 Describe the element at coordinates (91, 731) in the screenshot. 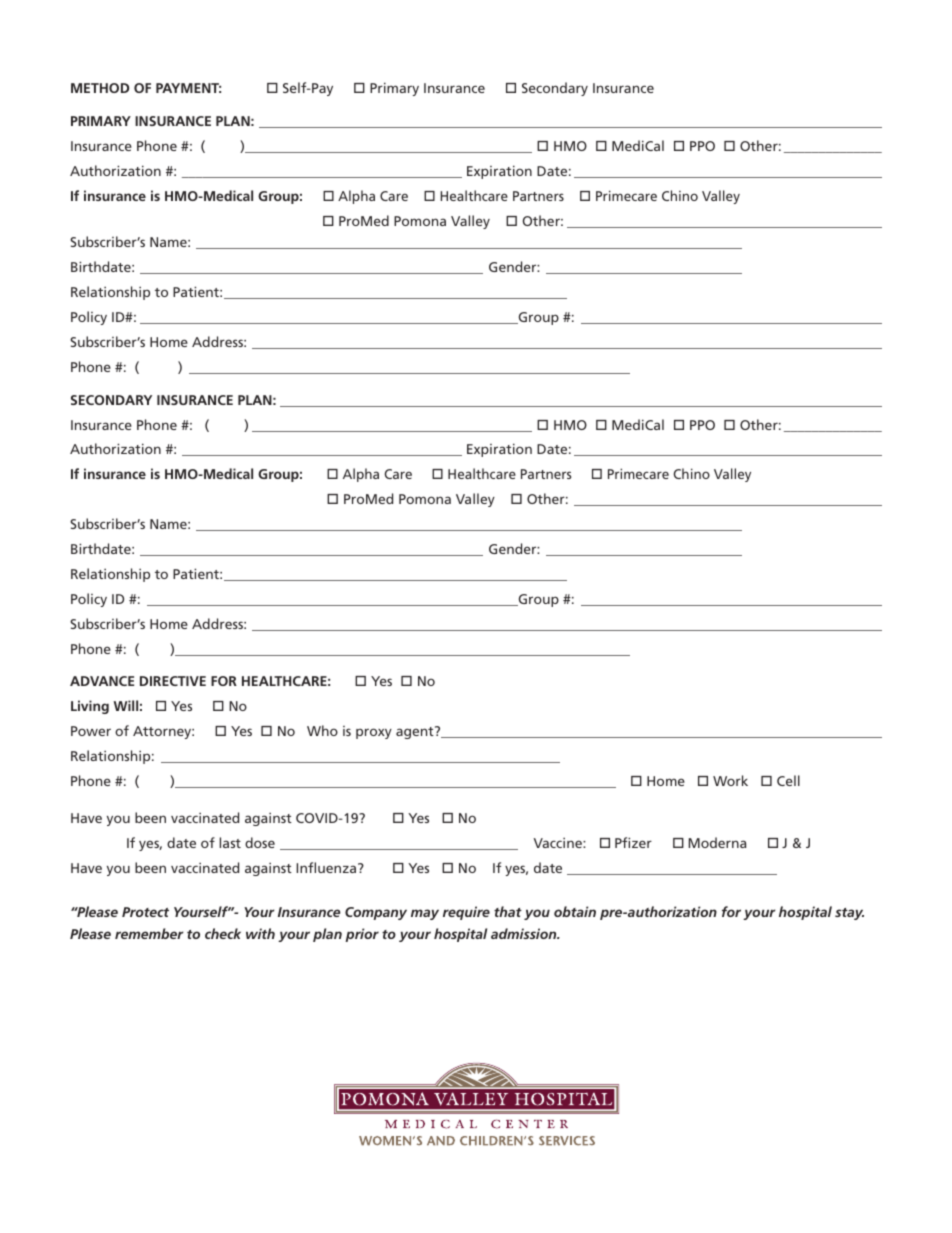

I see `Power` at that location.
